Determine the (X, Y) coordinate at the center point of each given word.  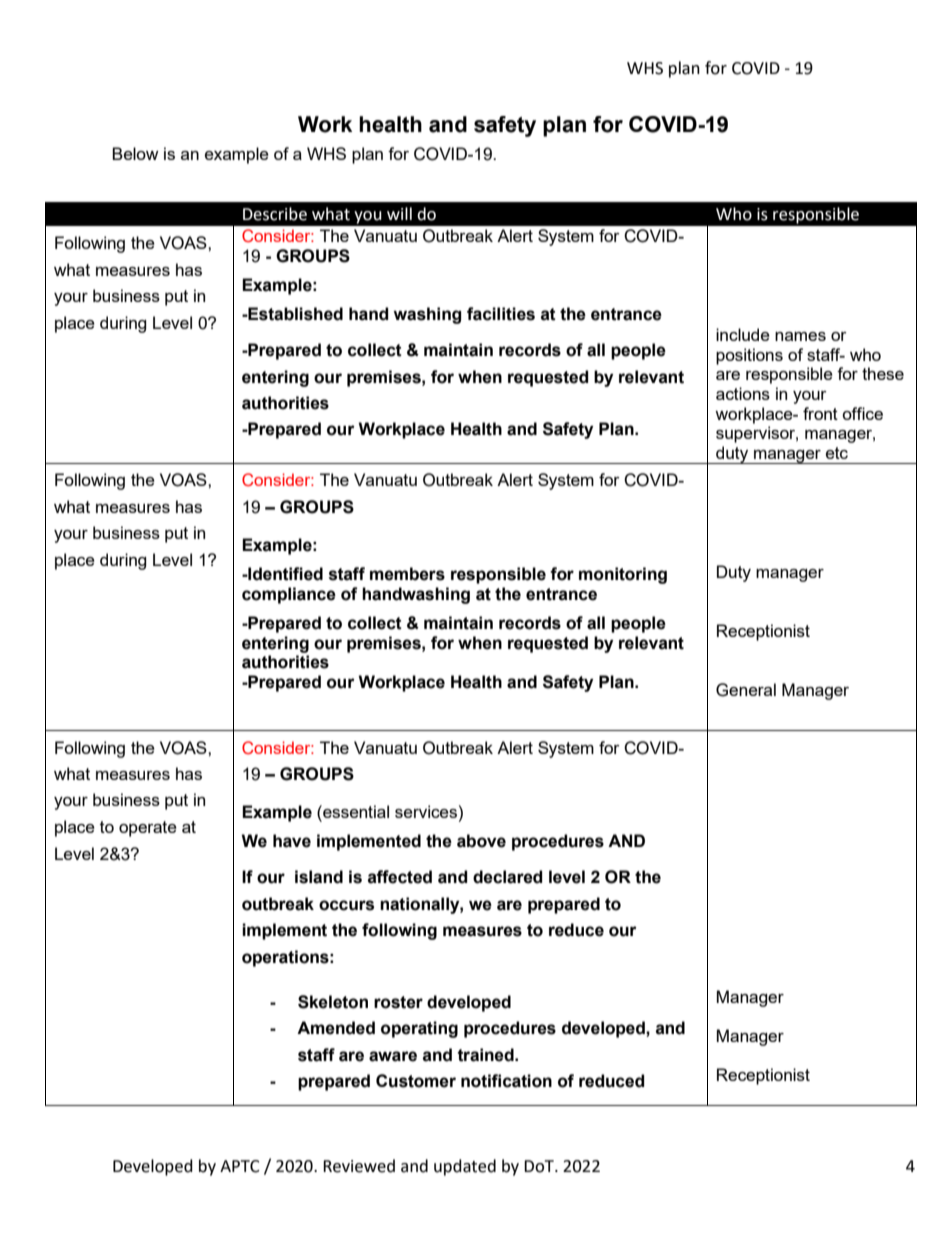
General (746, 690)
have (292, 841)
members (407, 574)
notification (506, 1081)
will (399, 213)
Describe (275, 214)
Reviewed (359, 1166)
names (800, 336)
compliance (289, 595)
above (481, 841)
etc (837, 453)
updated (465, 1167)
